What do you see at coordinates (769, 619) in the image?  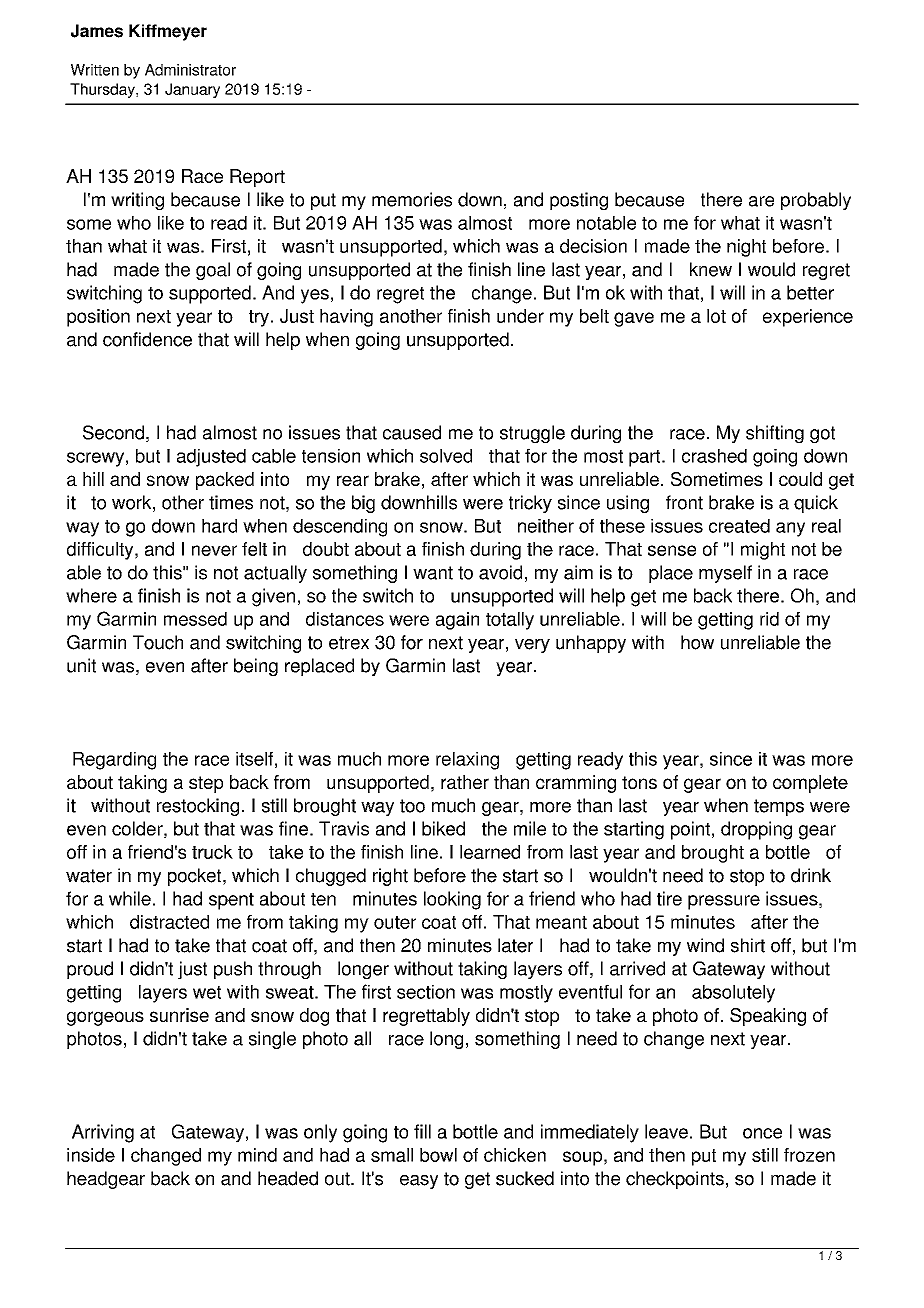 I see `rid` at bounding box center [769, 619].
